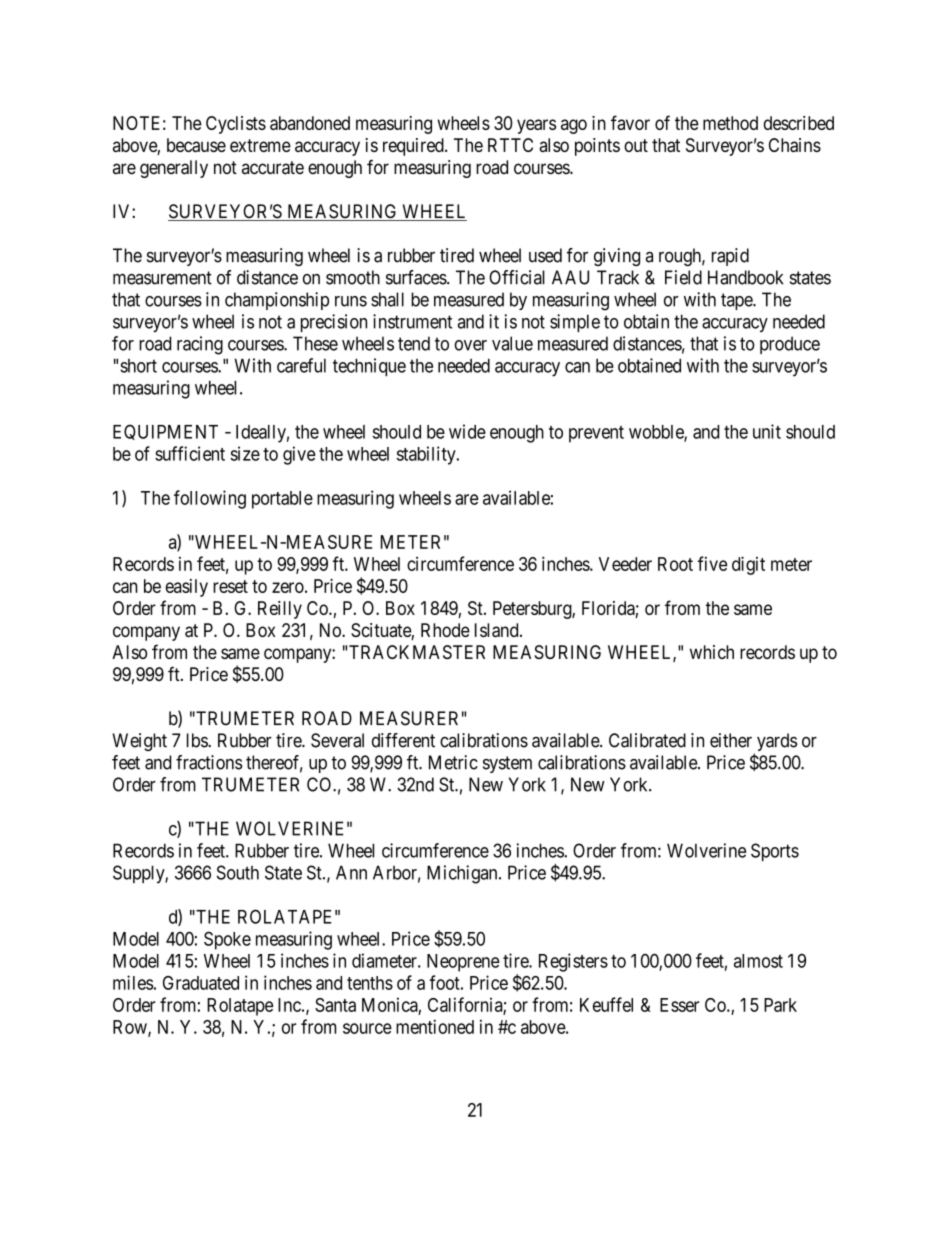 This document has width=952, height=1233. What do you see at coordinates (445, 630) in the document?
I see `Rhode` at bounding box center [445, 630].
